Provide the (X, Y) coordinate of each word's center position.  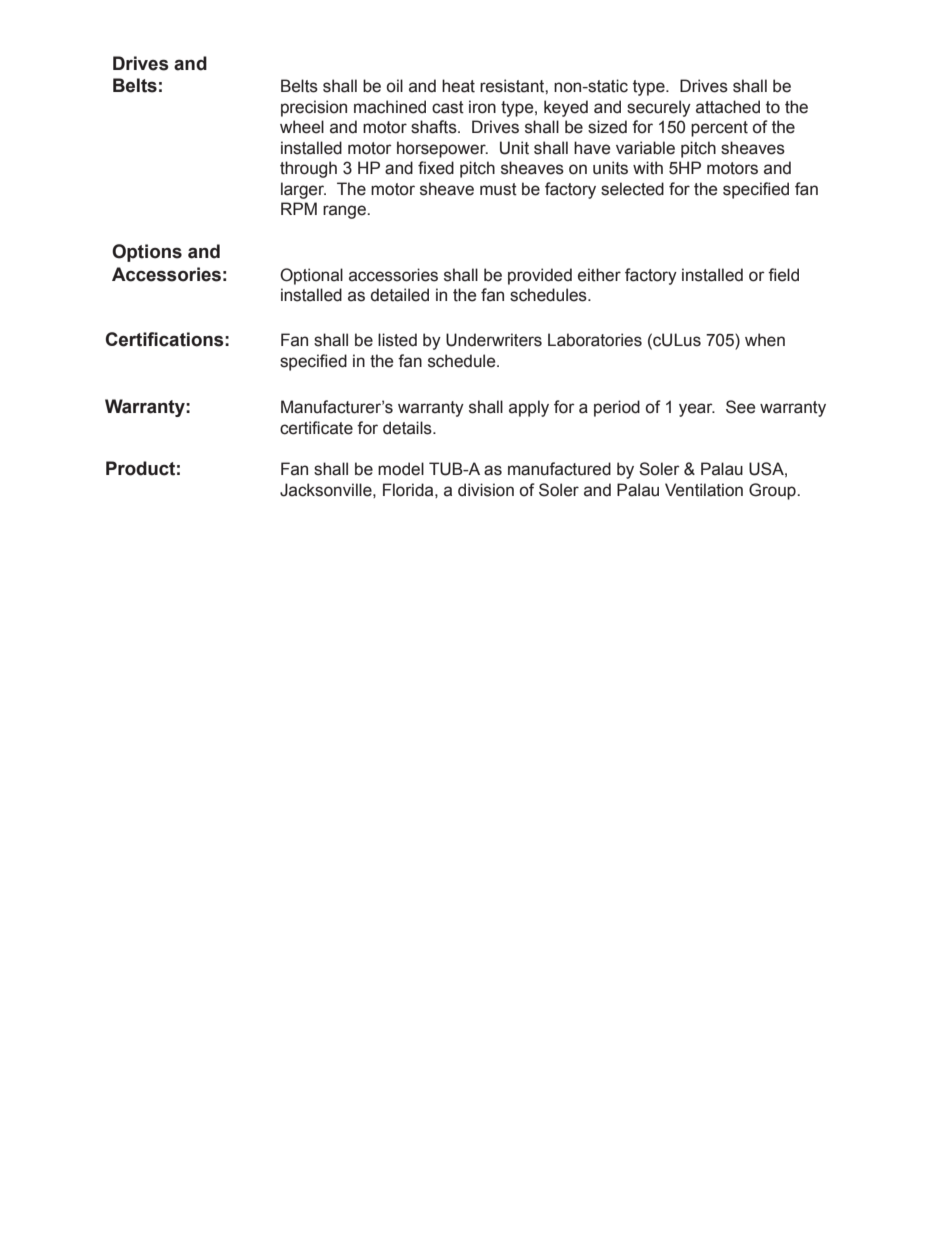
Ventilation (704, 490)
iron (482, 107)
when (765, 340)
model (401, 469)
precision (314, 108)
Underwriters (494, 340)
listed (397, 340)
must (498, 189)
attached (728, 107)
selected (632, 189)
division (486, 490)
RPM (299, 208)
